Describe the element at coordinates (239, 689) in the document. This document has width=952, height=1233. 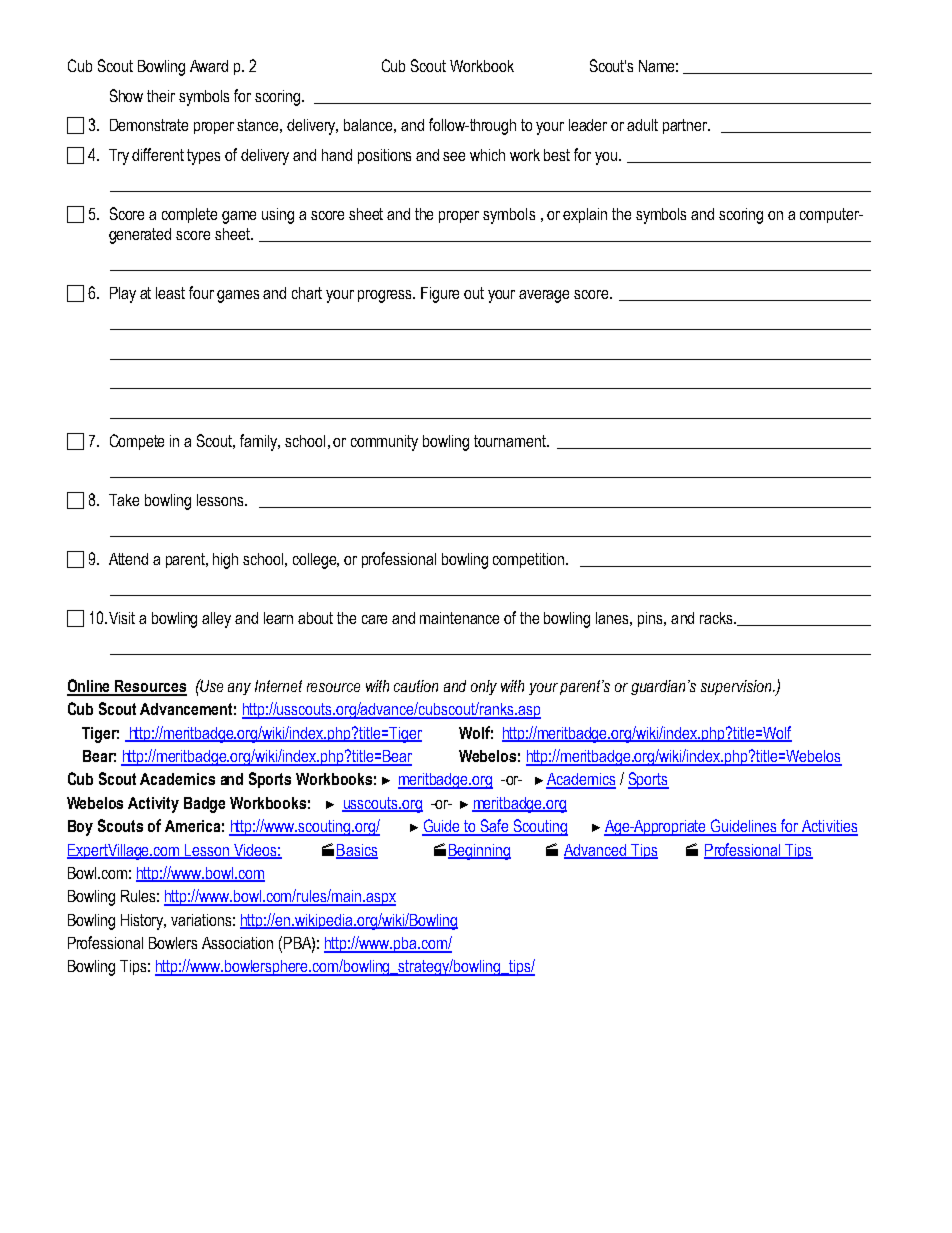
I see `any` at that location.
